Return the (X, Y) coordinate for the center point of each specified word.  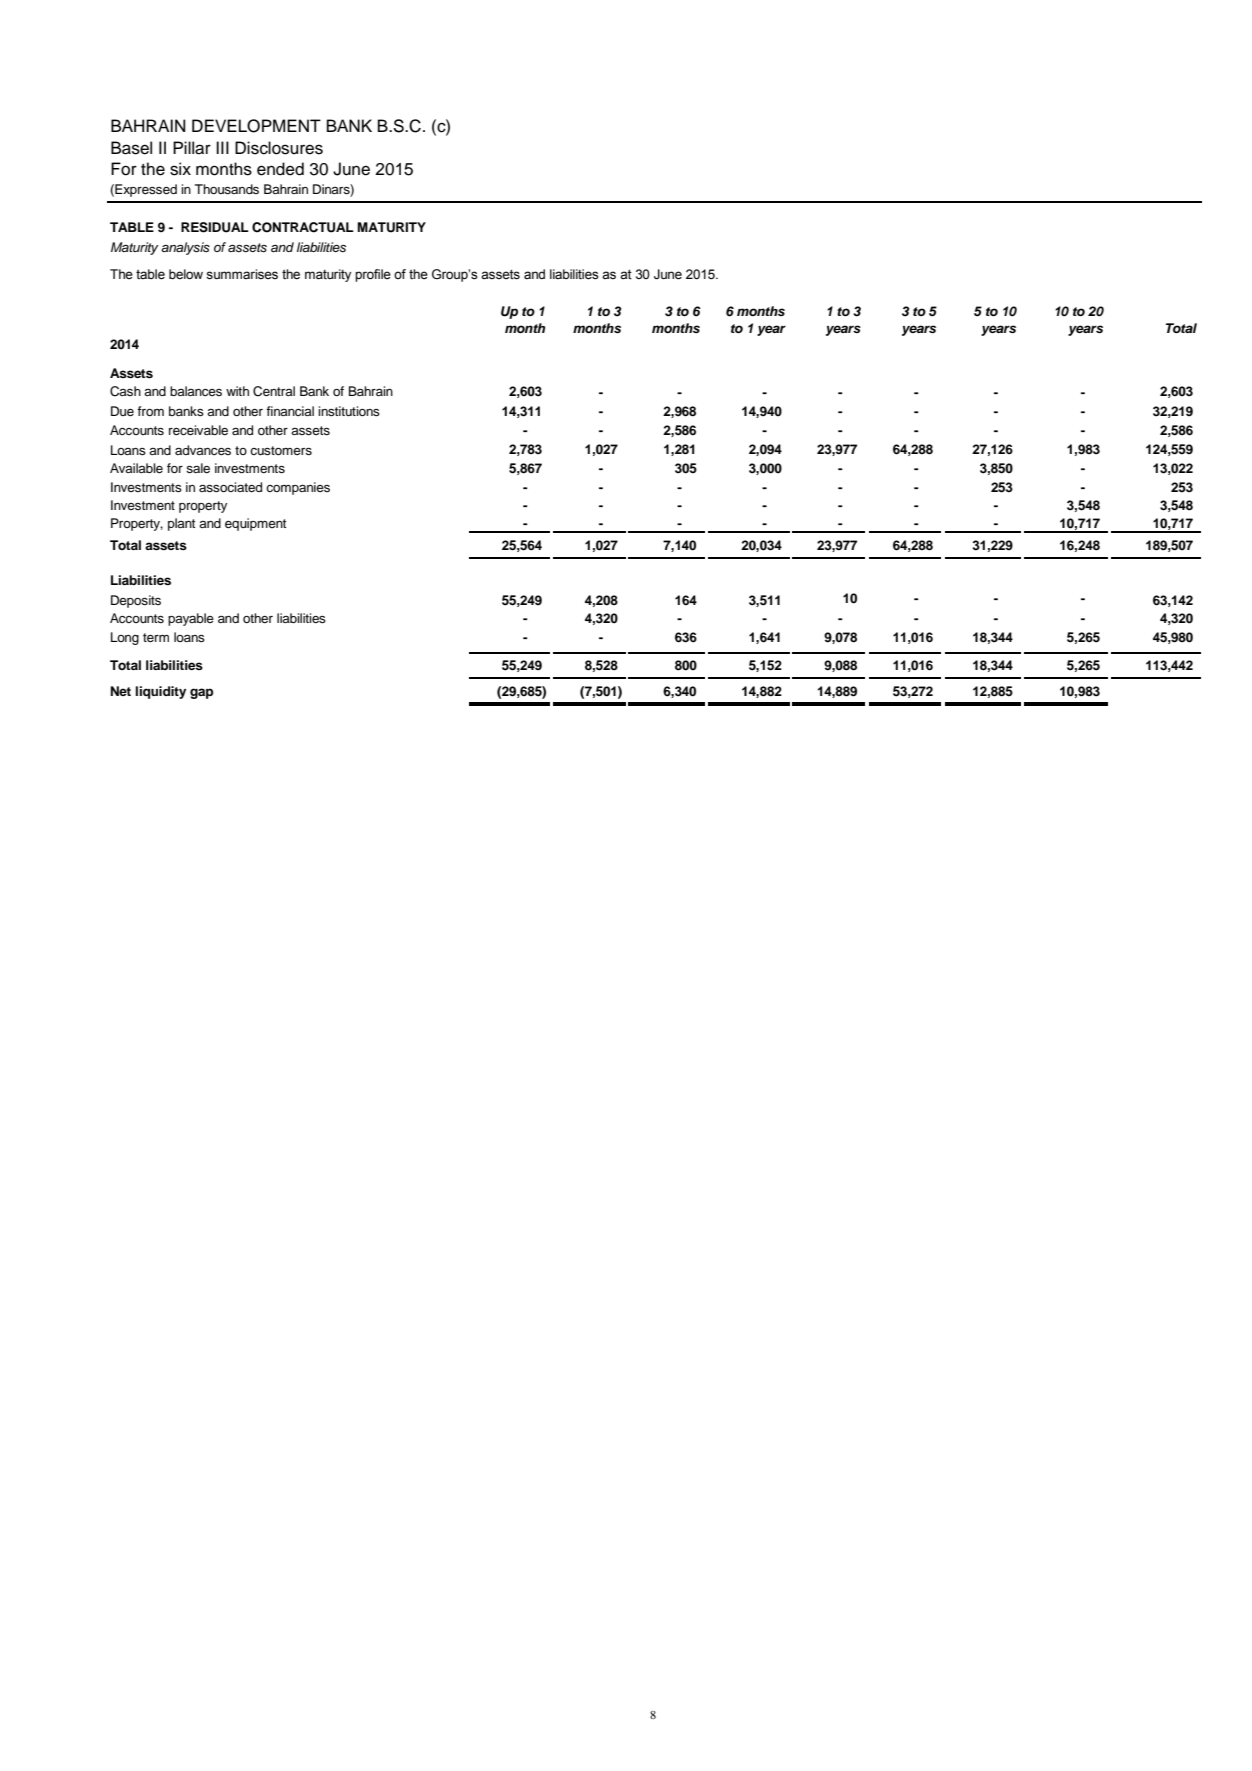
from (150, 411)
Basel (131, 148)
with (237, 391)
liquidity (160, 692)
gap (201, 693)
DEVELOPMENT (256, 126)
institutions (349, 411)
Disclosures (279, 148)
